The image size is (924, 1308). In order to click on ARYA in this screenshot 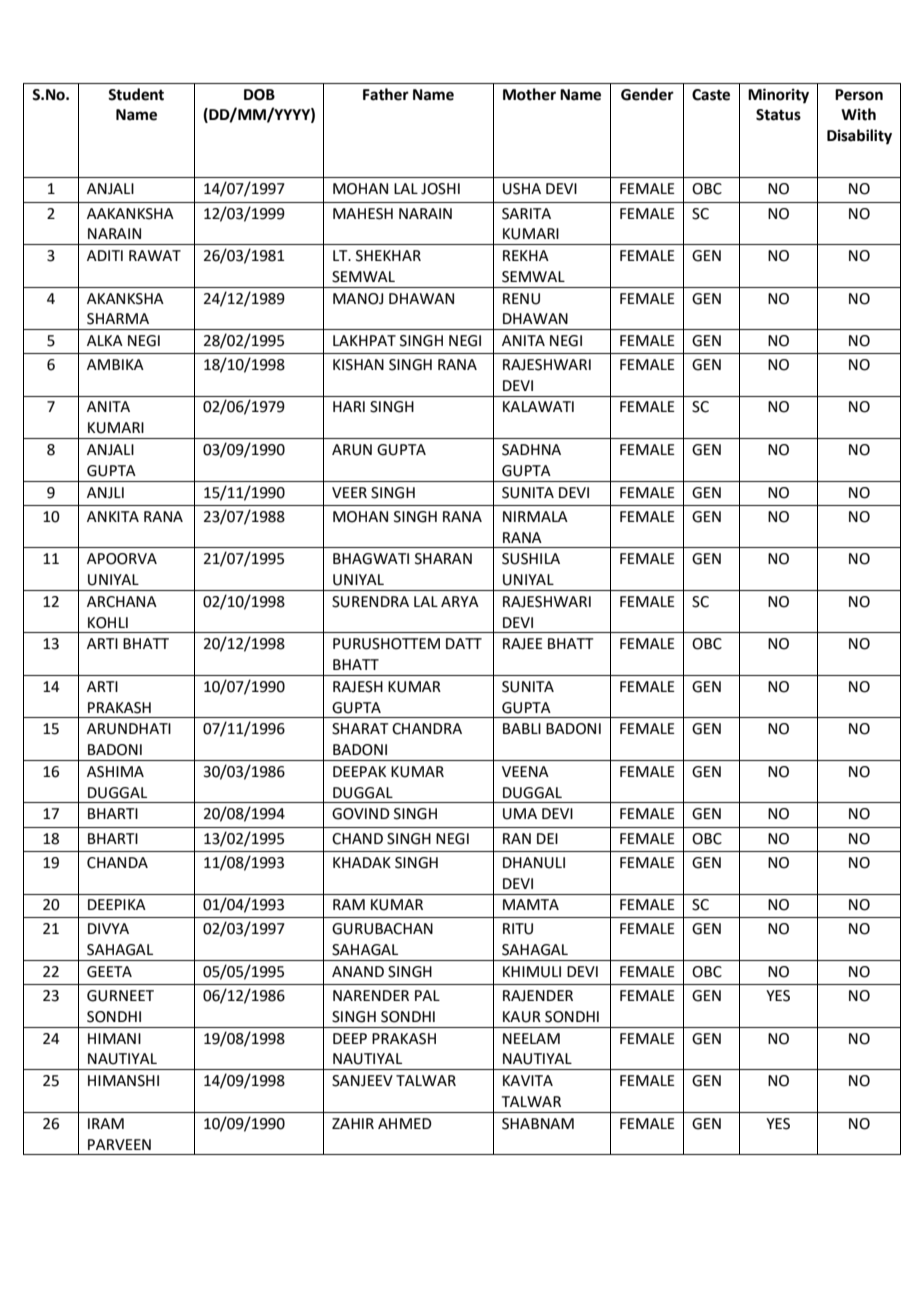, I will do `click(460, 601)`.
